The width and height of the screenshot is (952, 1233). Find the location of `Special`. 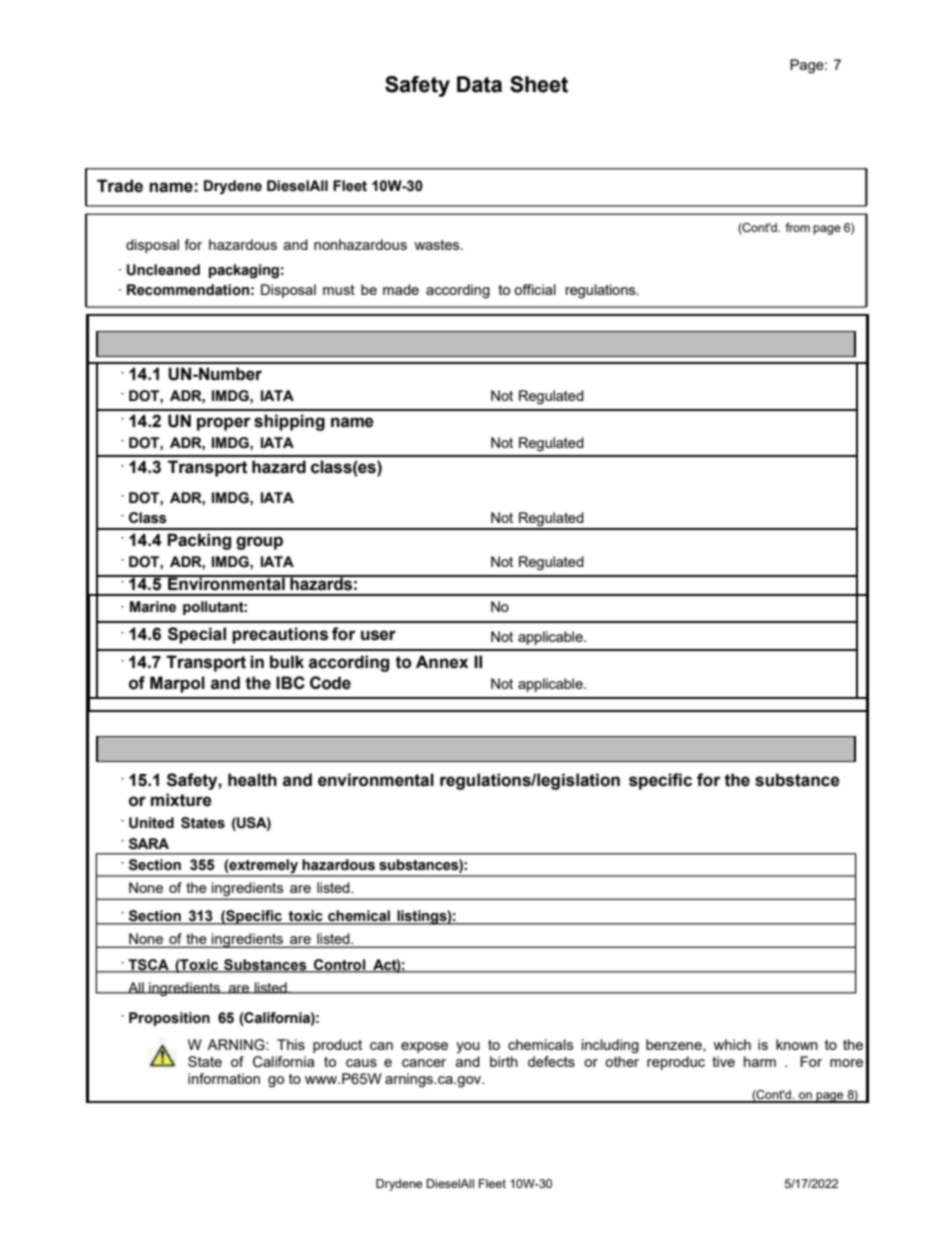

Special is located at coordinates (197, 635).
